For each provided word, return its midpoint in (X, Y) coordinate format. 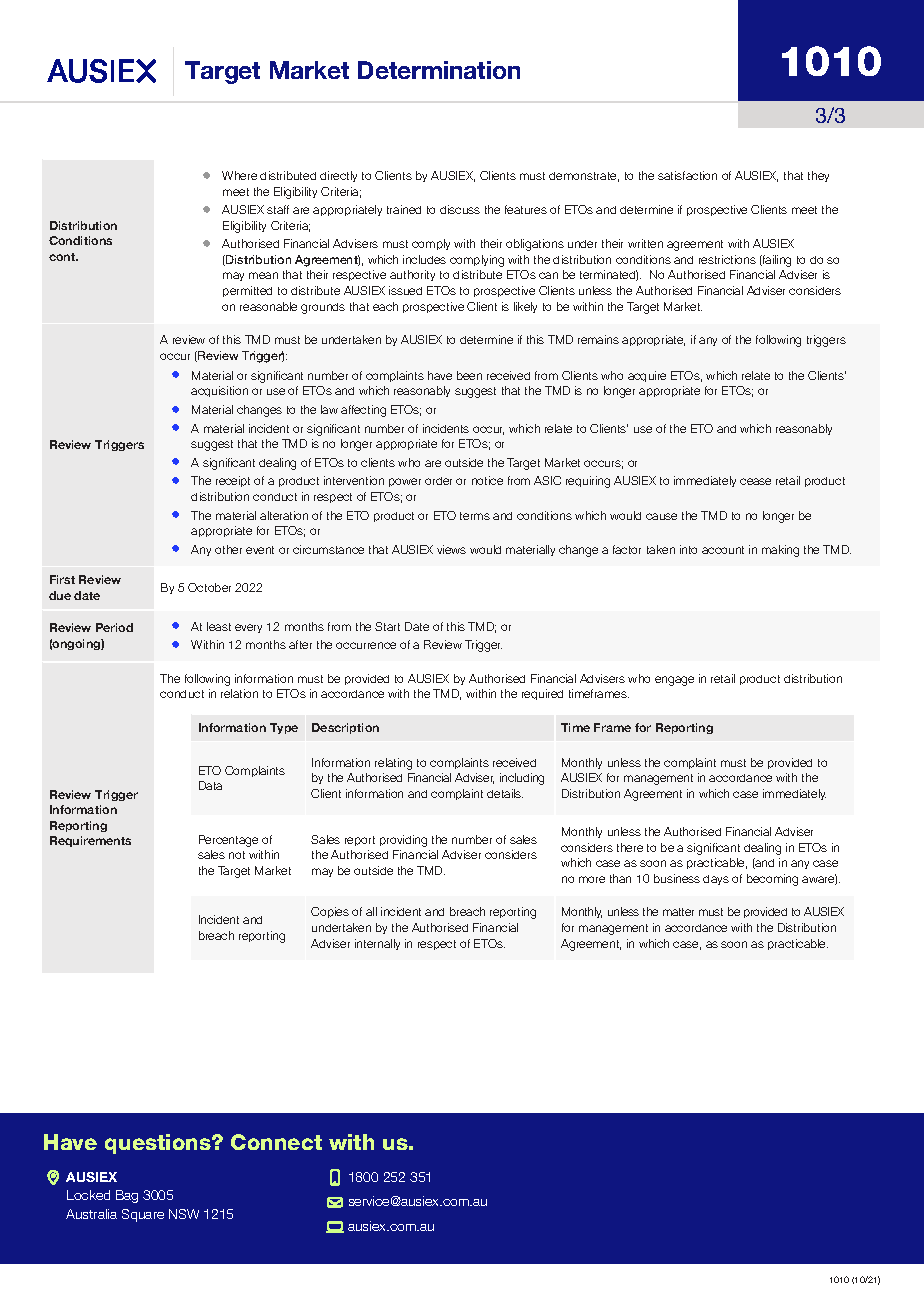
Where (239, 175)
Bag (127, 1196)
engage (674, 681)
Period (114, 627)
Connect (276, 1142)
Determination (439, 70)
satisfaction (687, 175)
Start (387, 626)
